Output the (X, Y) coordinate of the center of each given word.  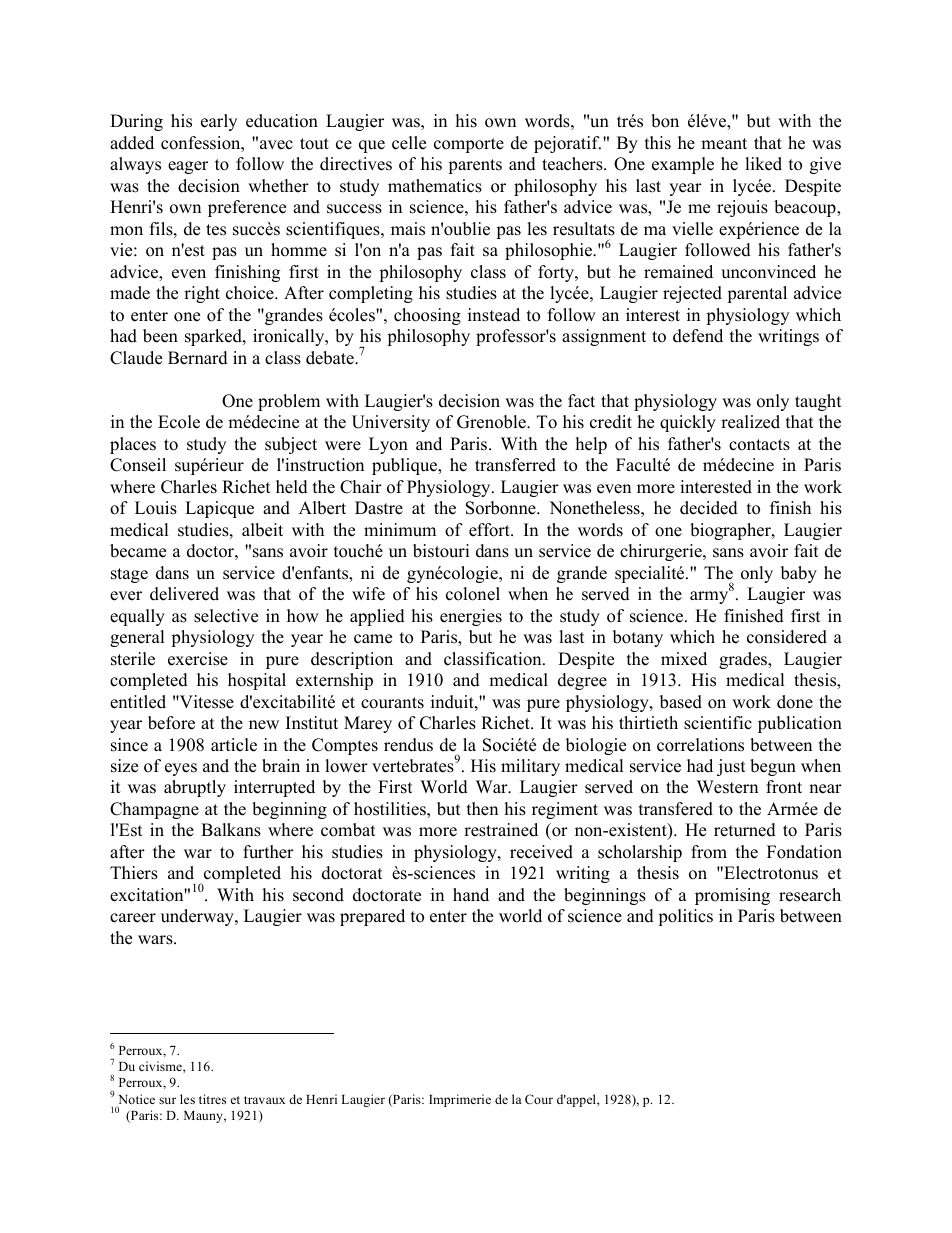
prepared (372, 917)
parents (475, 166)
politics (685, 917)
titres (212, 1099)
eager (188, 167)
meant (724, 144)
